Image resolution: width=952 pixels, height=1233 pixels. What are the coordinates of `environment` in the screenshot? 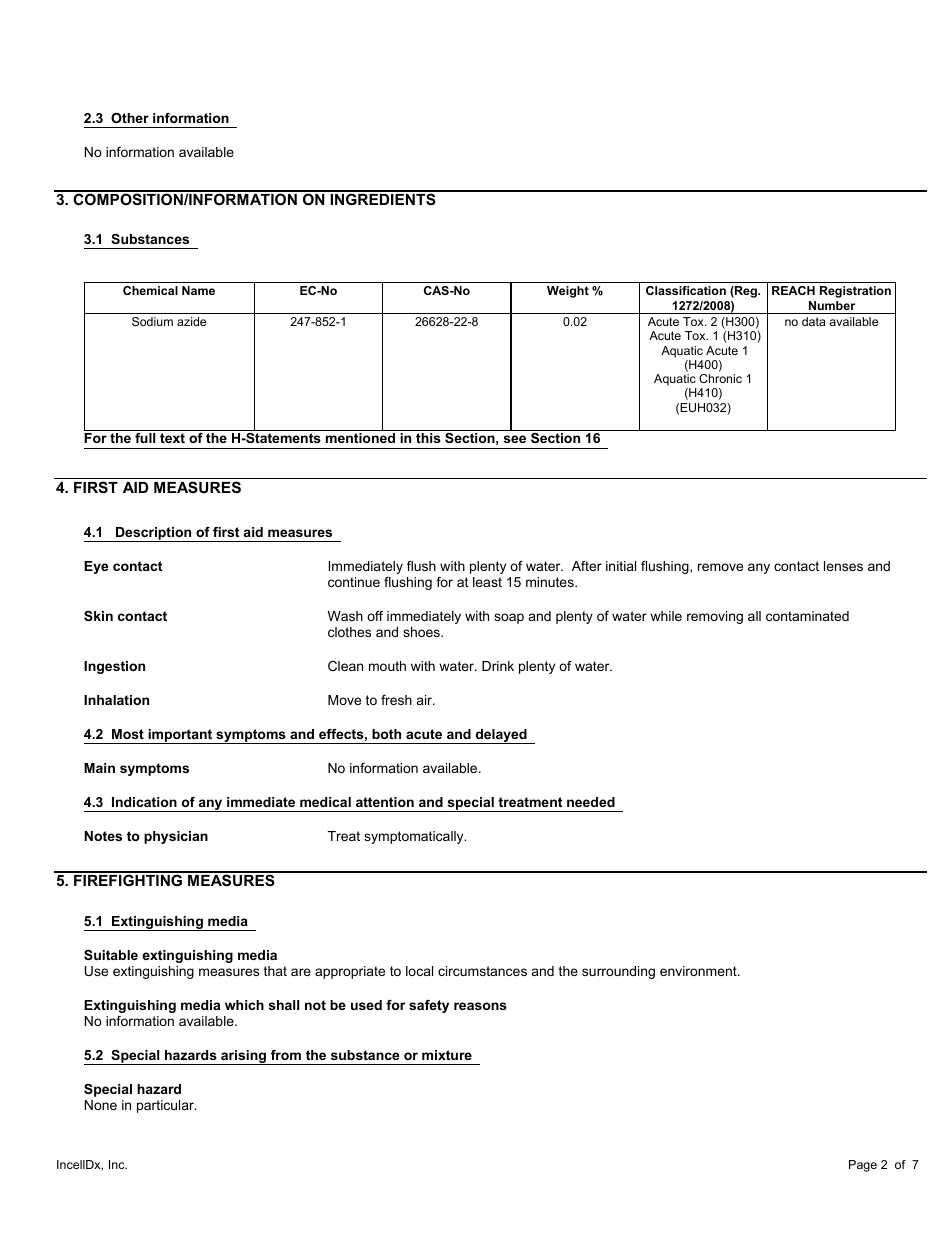 It's located at (699, 971).
